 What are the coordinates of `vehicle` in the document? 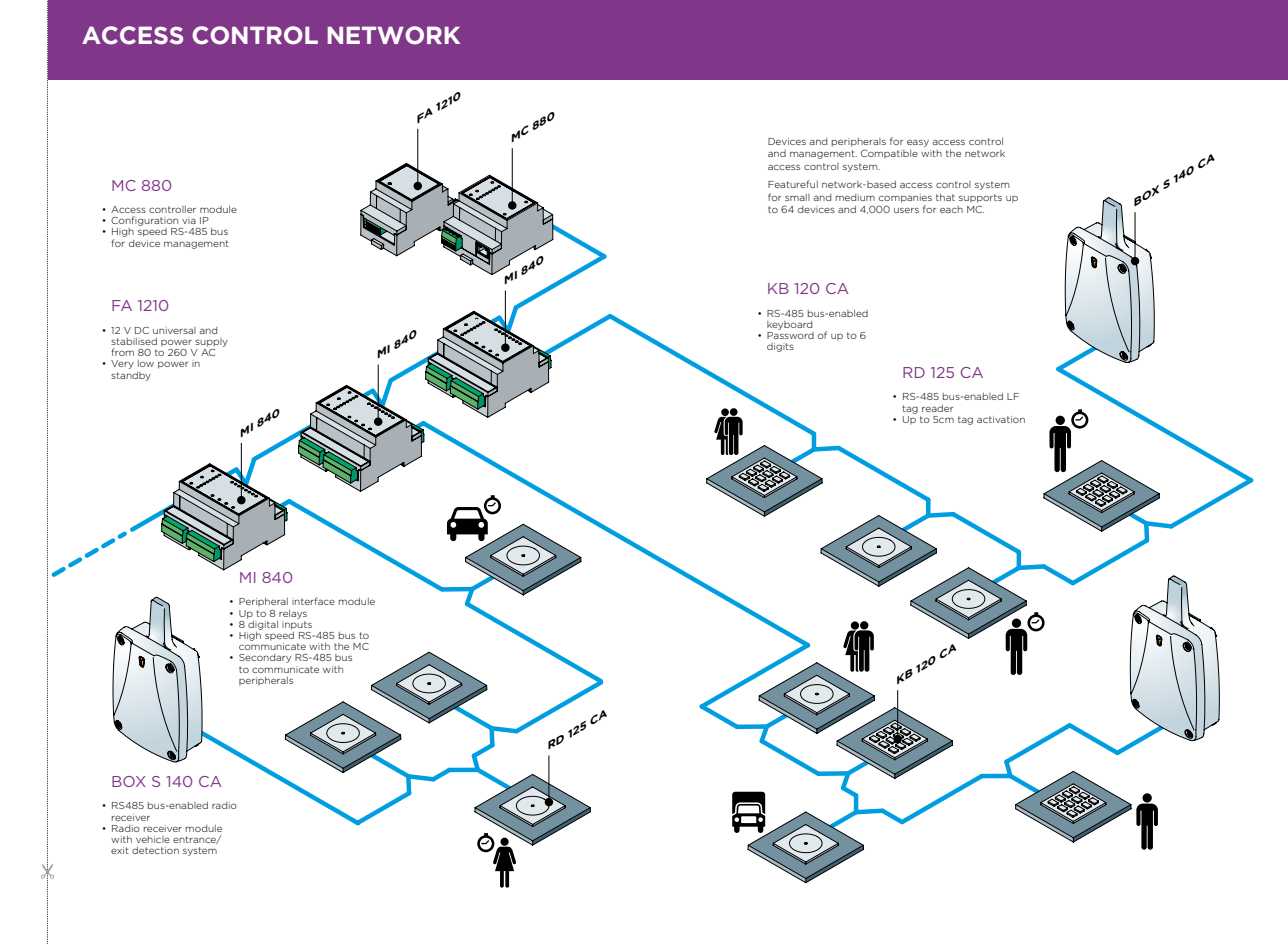 It's located at (153, 839).
